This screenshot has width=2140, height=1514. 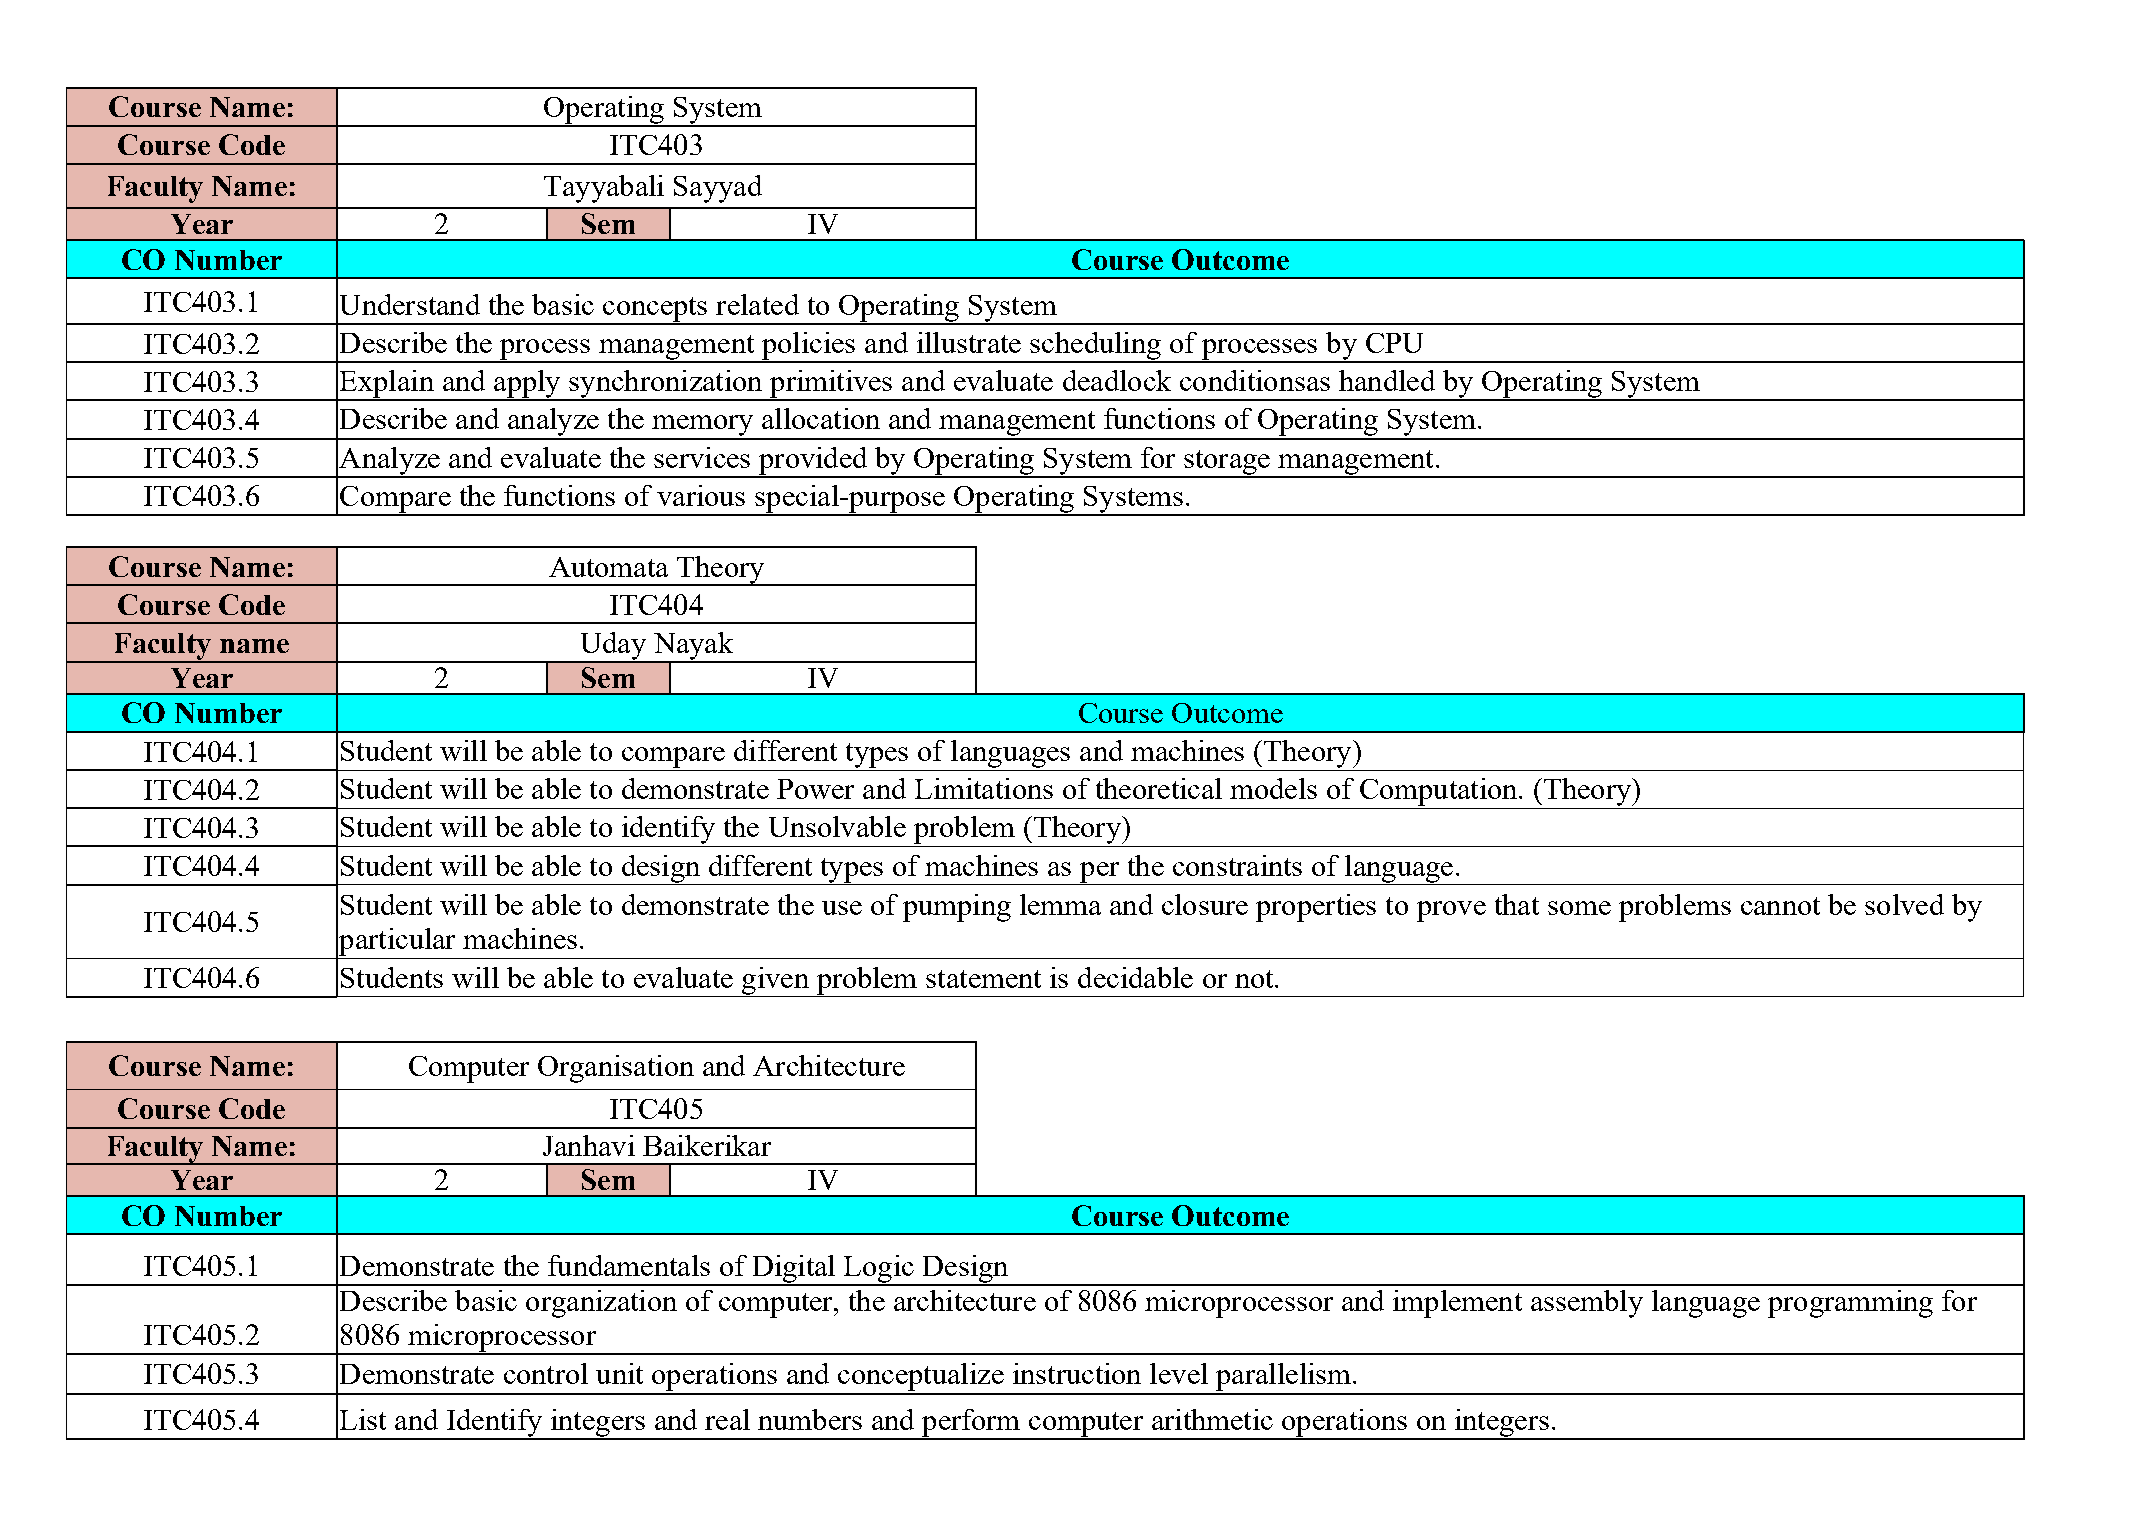 What do you see at coordinates (1095, 347) in the screenshot?
I see `scheduling` at bounding box center [1095, 347].
